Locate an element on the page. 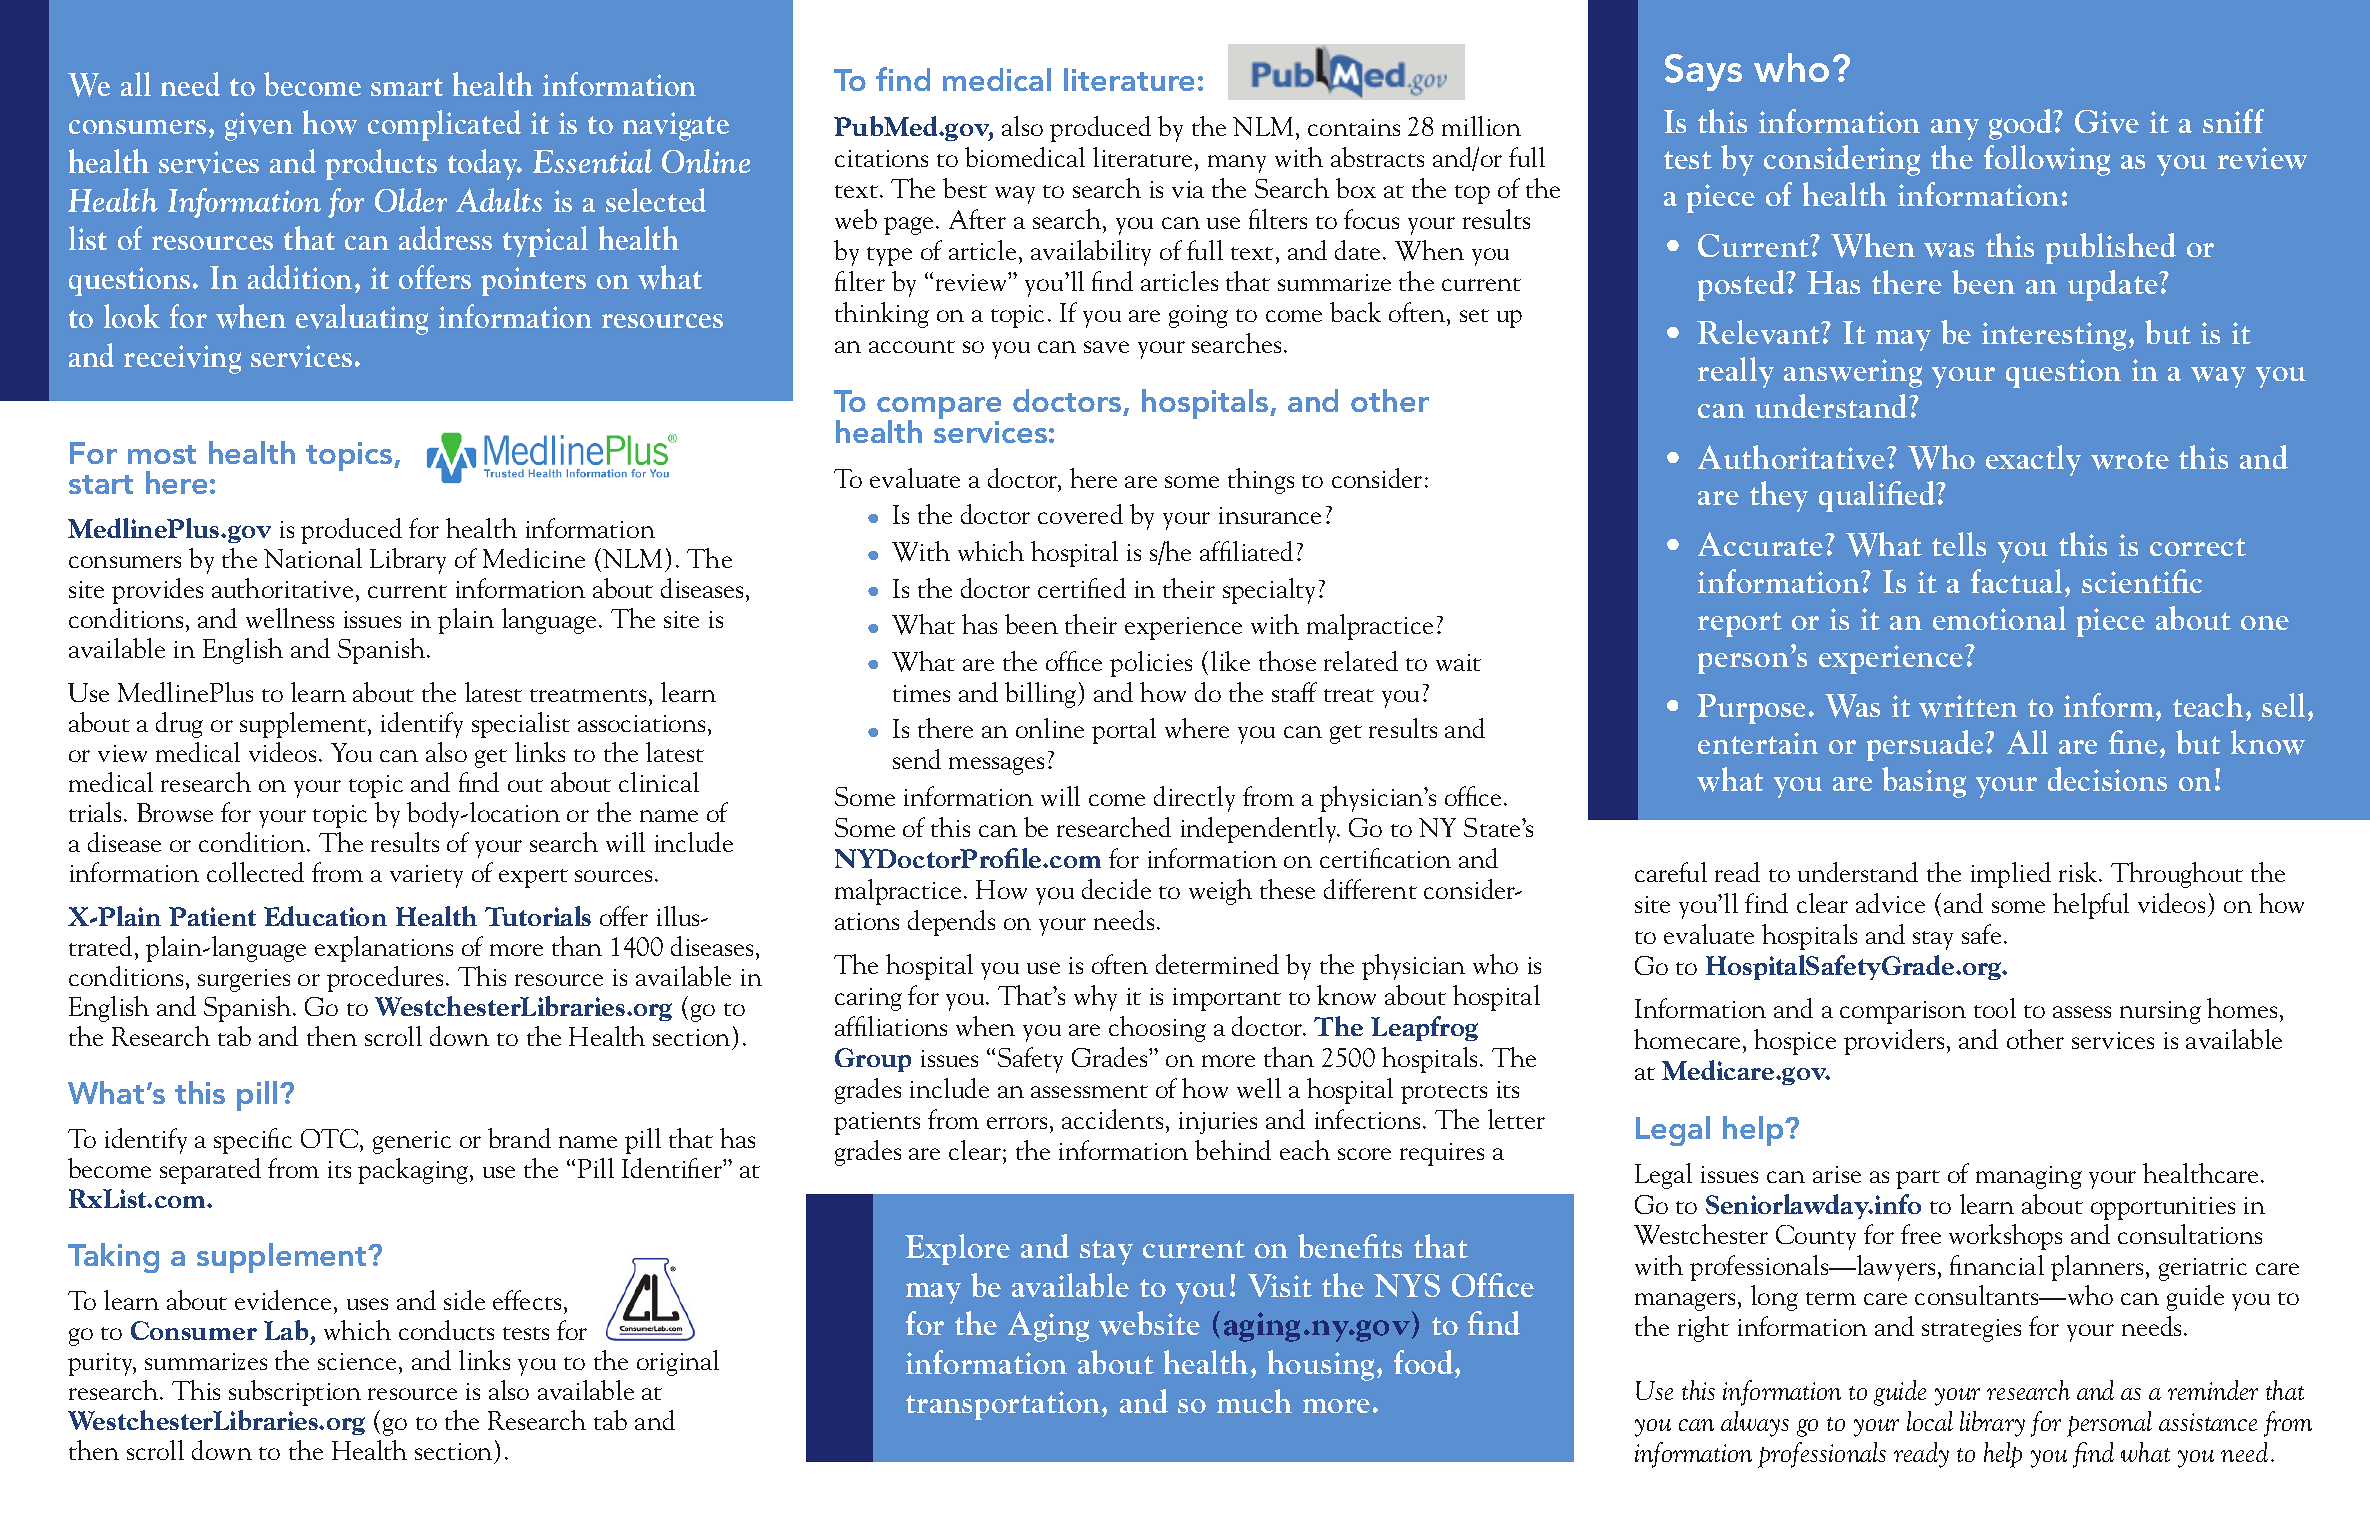 Image resolution: width=2370 pixels, height=1533 pixels. much is located at coordinates (1254, 1401).
